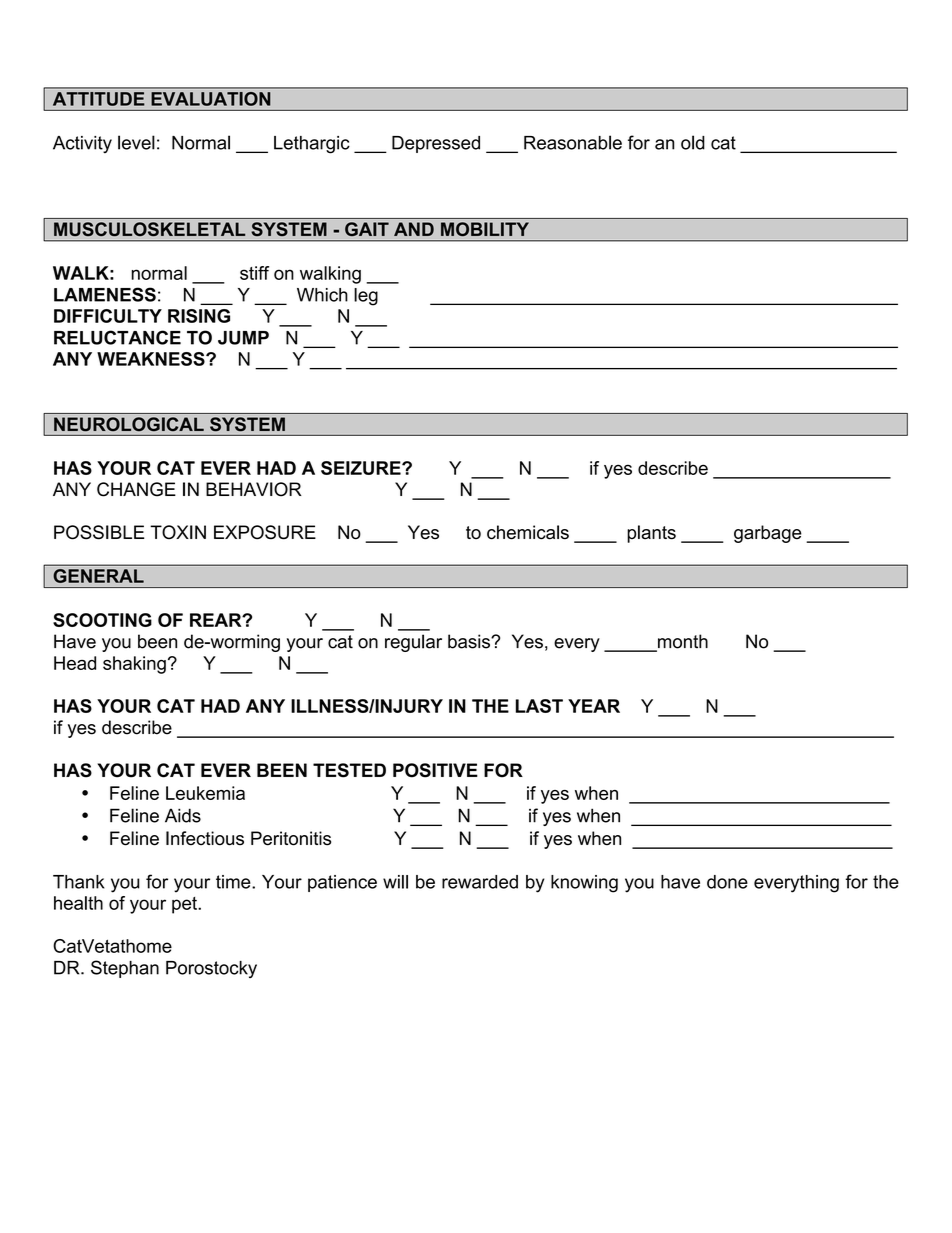 The height and width of the screenshot is (1233, 952). Describe the element at coordinates (125, 969) in the screenshot. I see `Stephan` at that location.
